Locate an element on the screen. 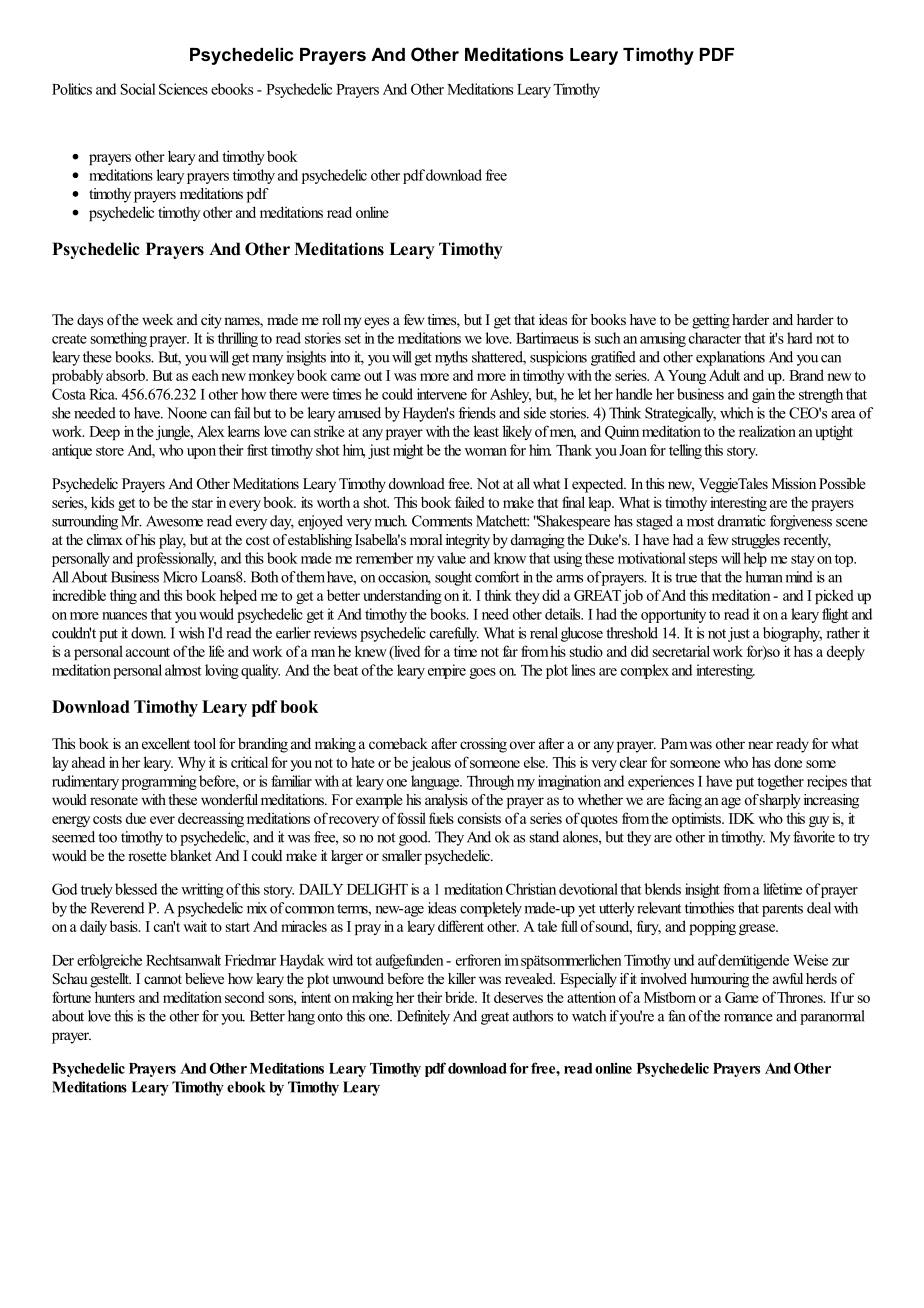  loving is located at coordinates (222, 671).
